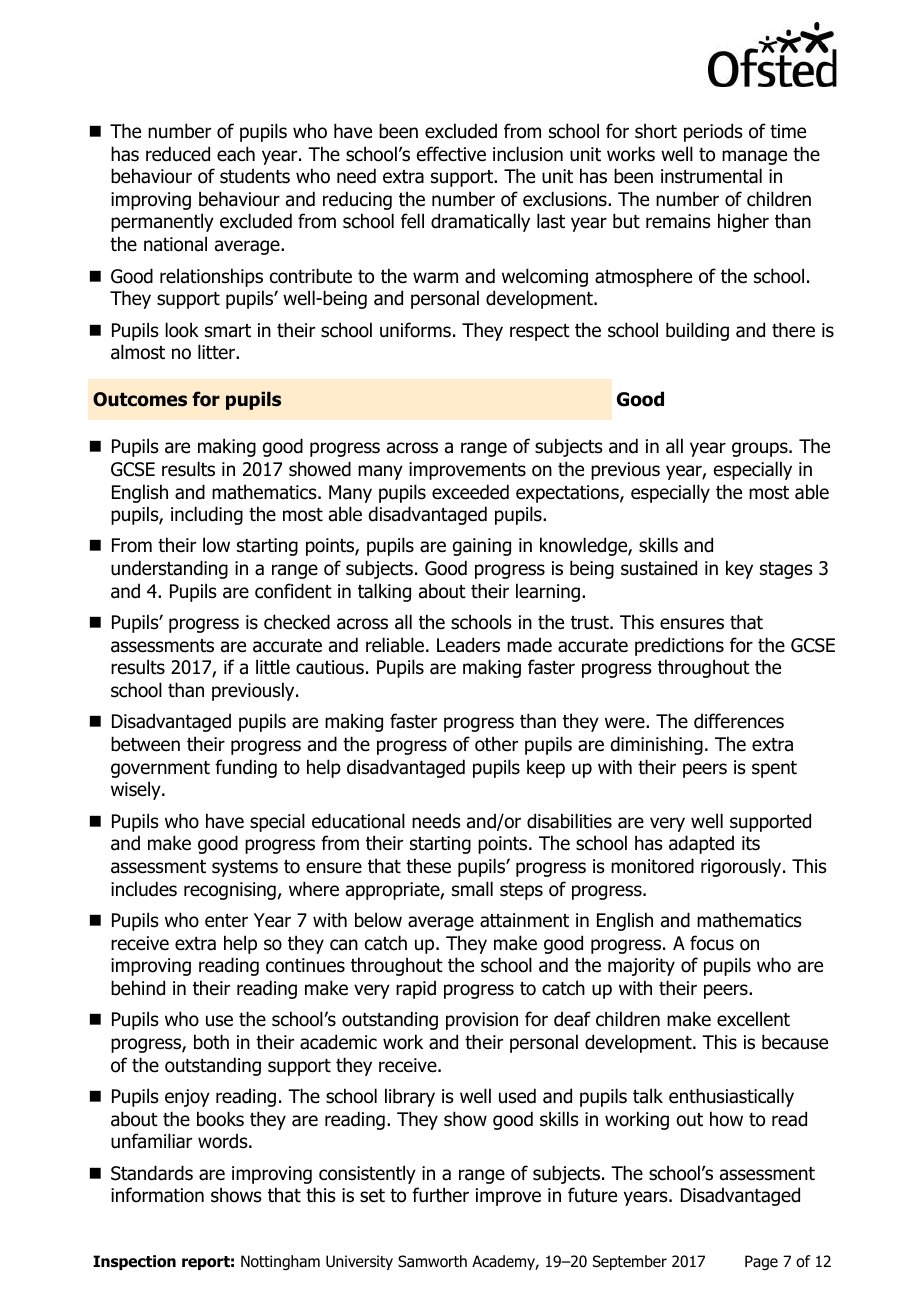 This screenshot has height=1310, width=924. Describe the element at coordinates (236, 154) in the screenshot. I see `each` at that location.
